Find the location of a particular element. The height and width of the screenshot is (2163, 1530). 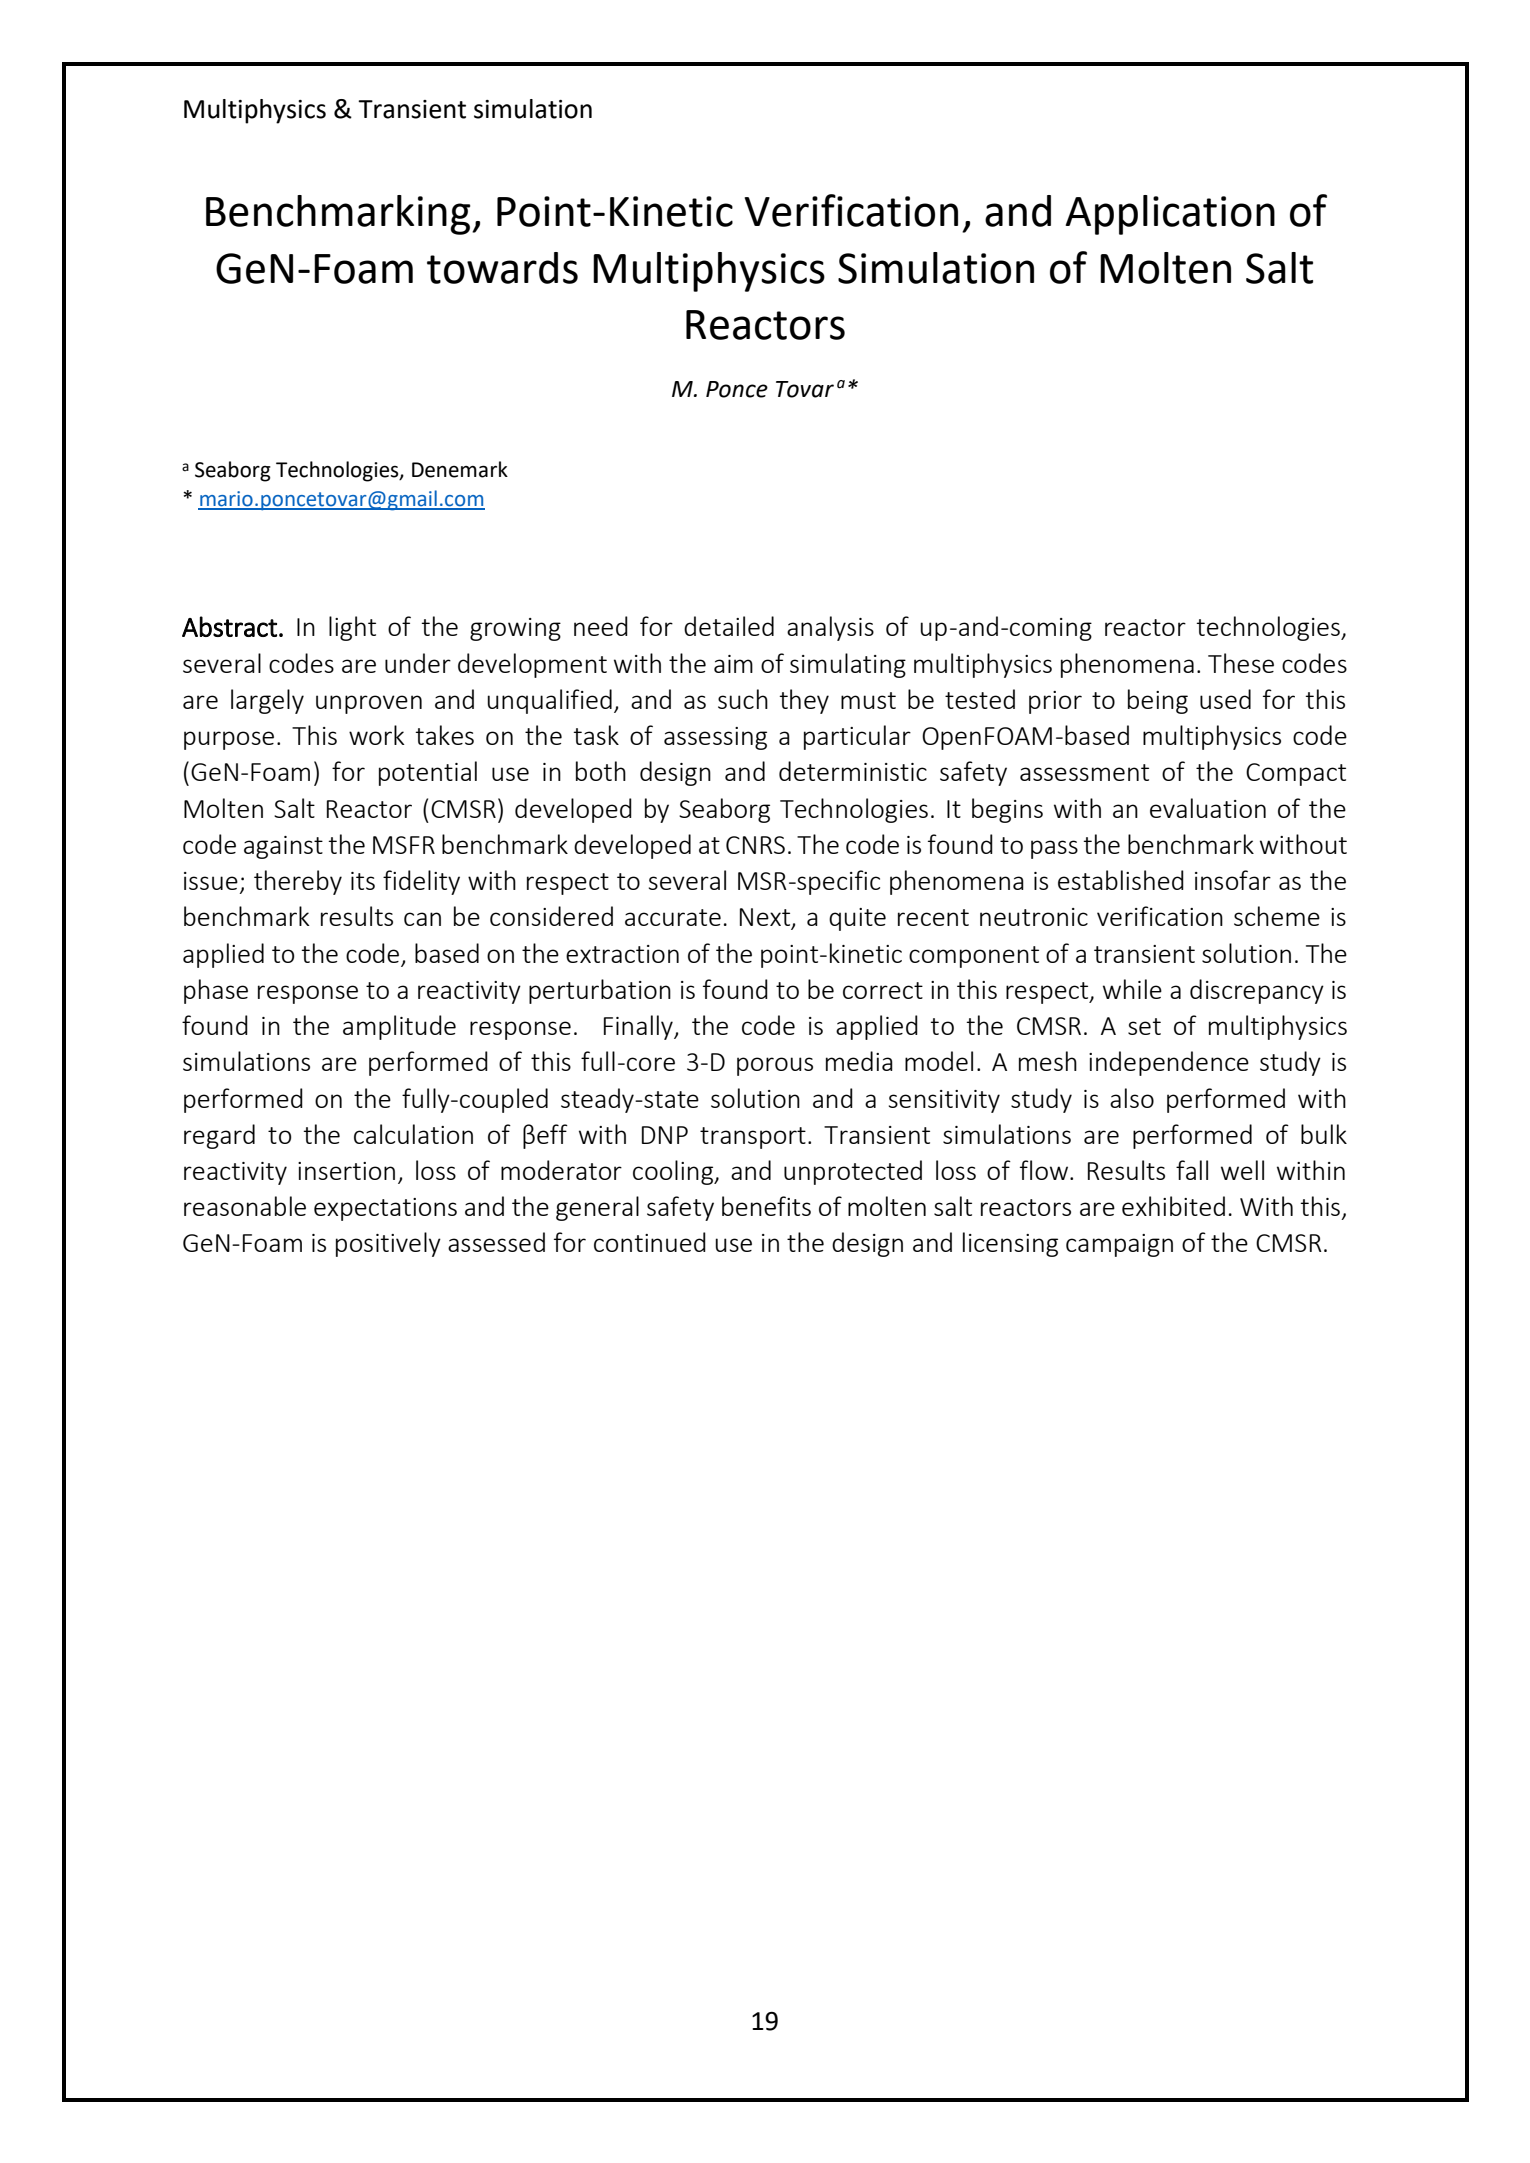

exhibited is located at coordinates (1173, 1206).
